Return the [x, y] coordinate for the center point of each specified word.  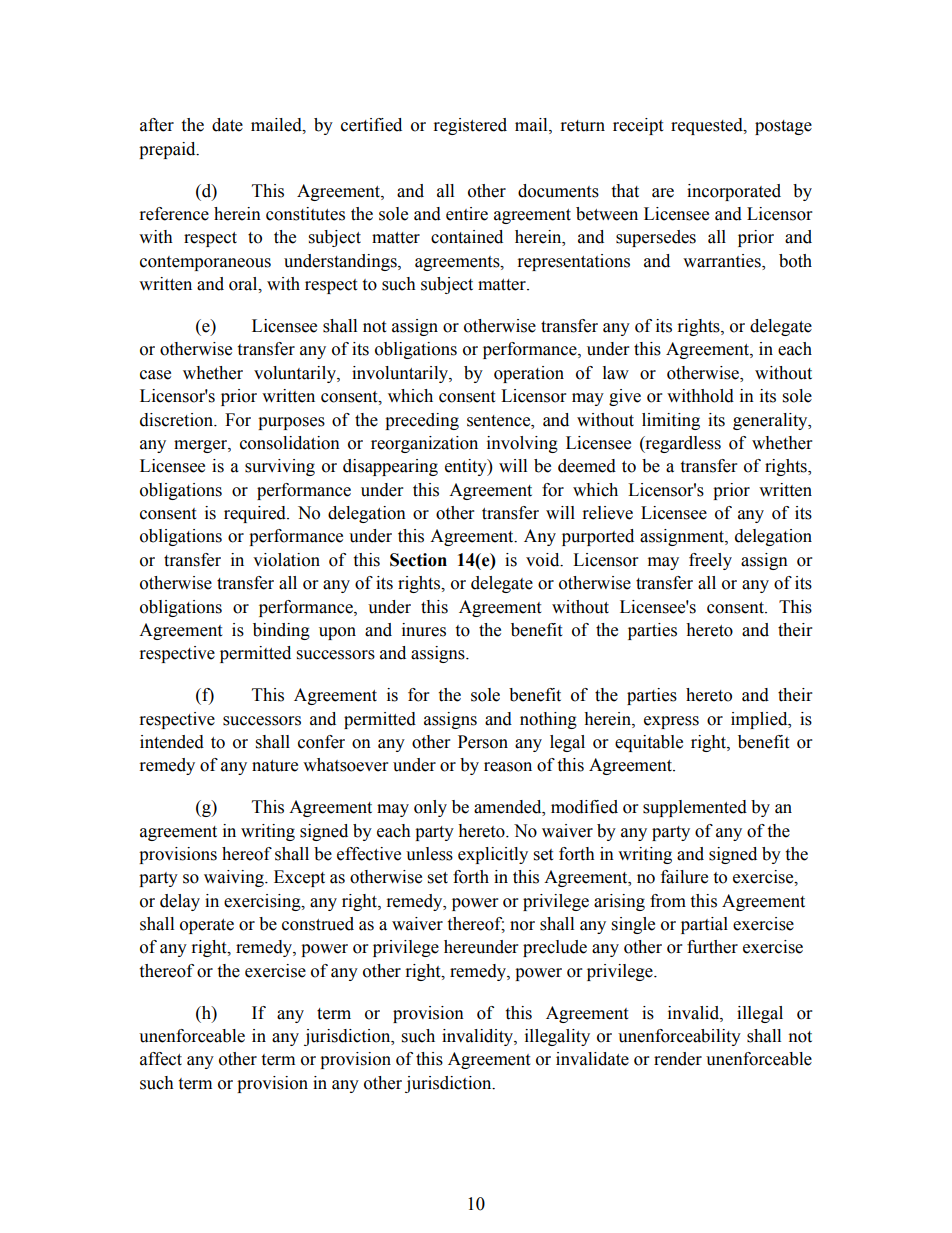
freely [710, 561]
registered [470, 126]
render [678, 1059]
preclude [555, 948]
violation [286, 560]
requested [708, 126]
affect [161, 1059]
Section [418, 560]
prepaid [168, 150]
